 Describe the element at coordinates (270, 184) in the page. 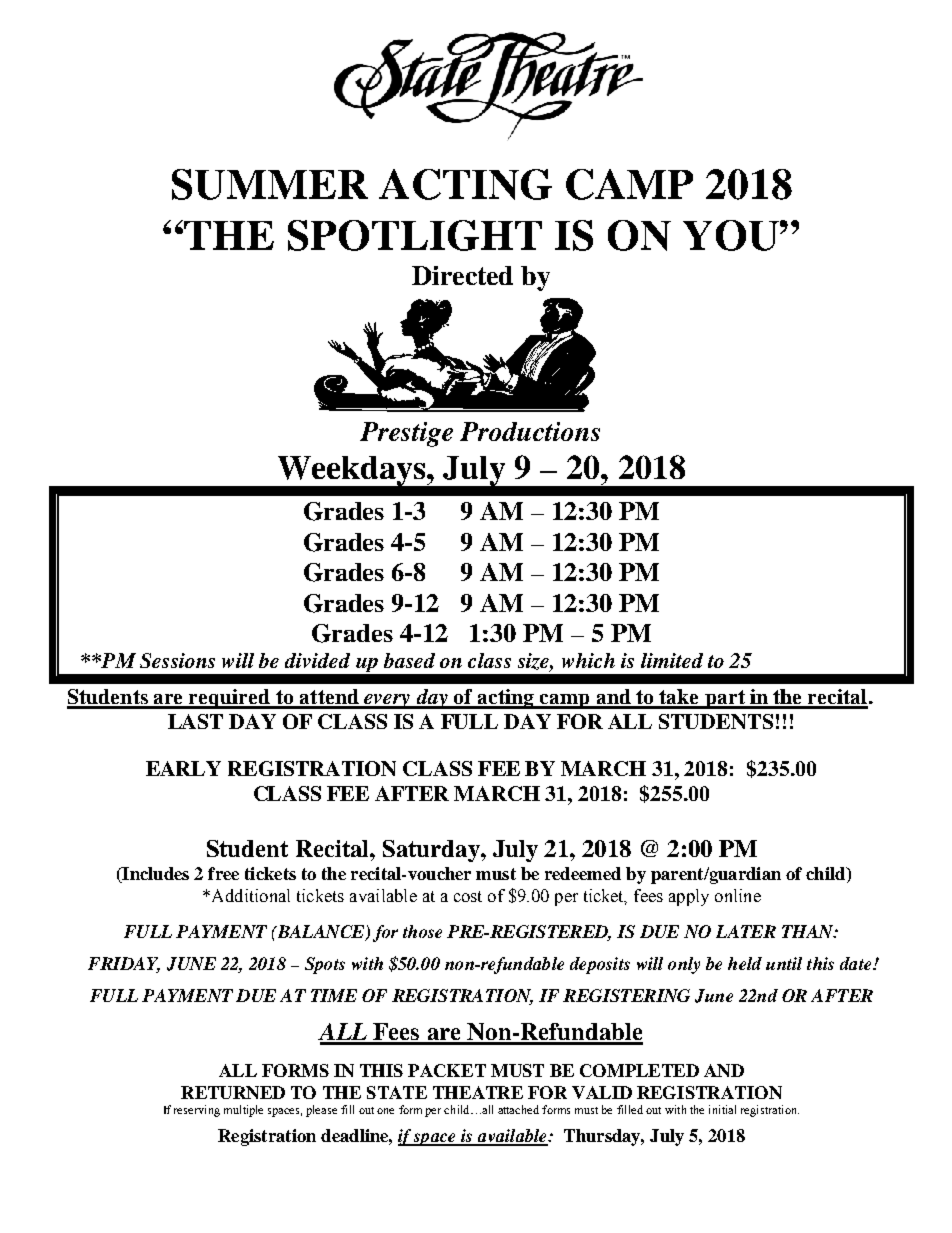

I see `SUMMER` at that location.
